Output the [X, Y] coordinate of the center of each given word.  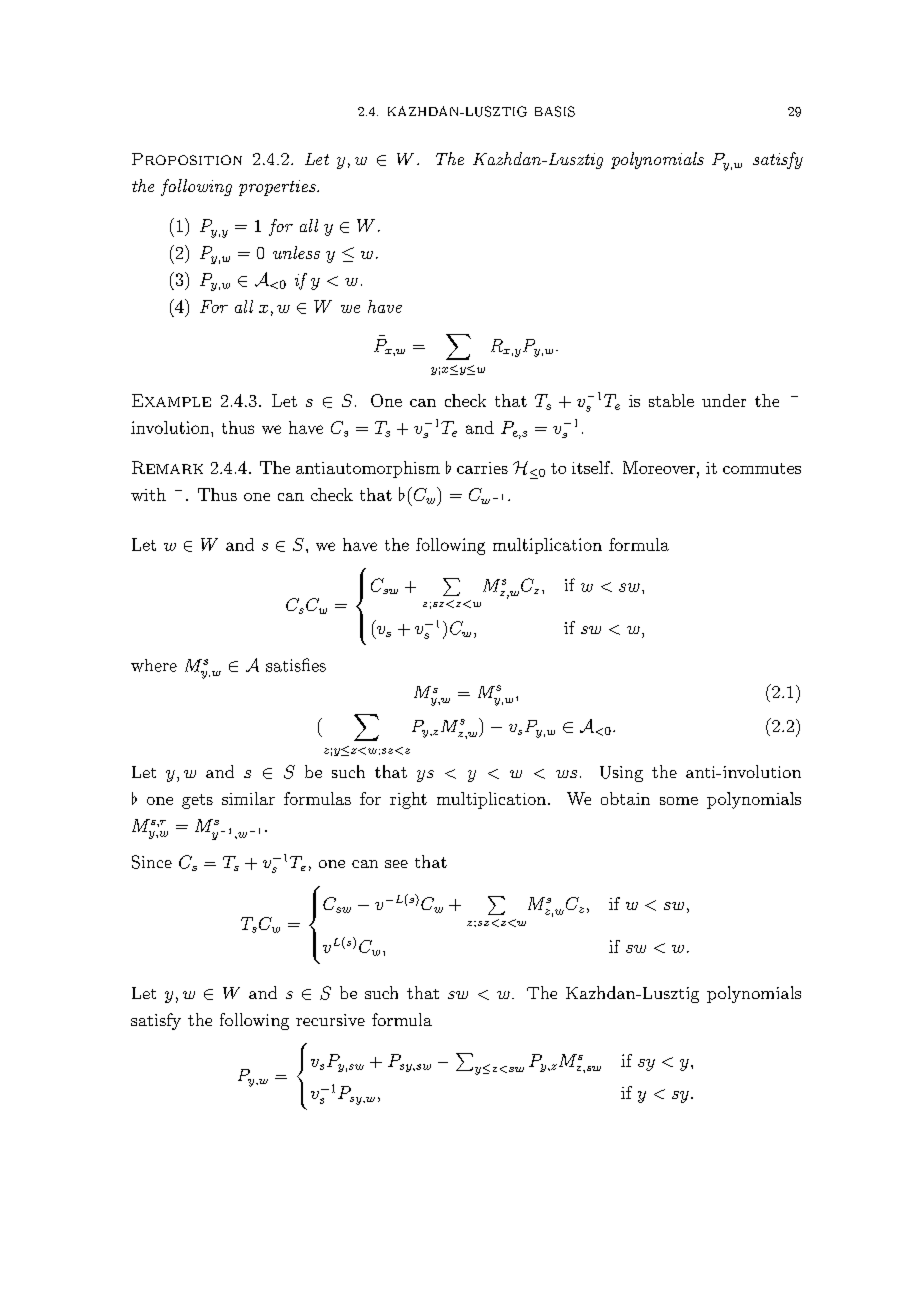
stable [671, 400]
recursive [330, 1020]
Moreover [659, 467]
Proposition [187, 159]
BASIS [555, 111]
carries [482, 468]
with [148, 494]
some [679, 801]
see [396, 864]
